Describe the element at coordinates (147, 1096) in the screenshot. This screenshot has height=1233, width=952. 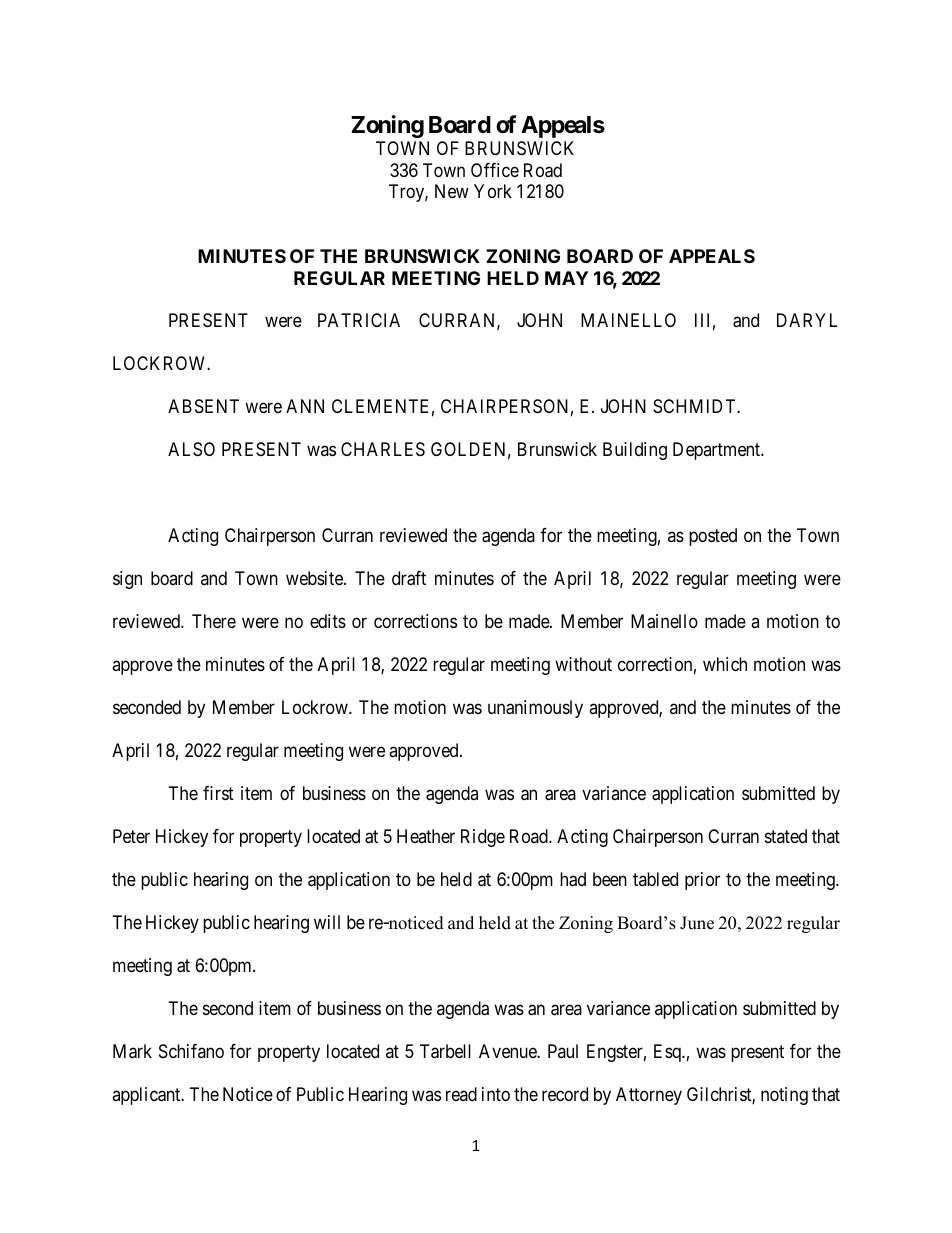
I see `applicant` at that location.
